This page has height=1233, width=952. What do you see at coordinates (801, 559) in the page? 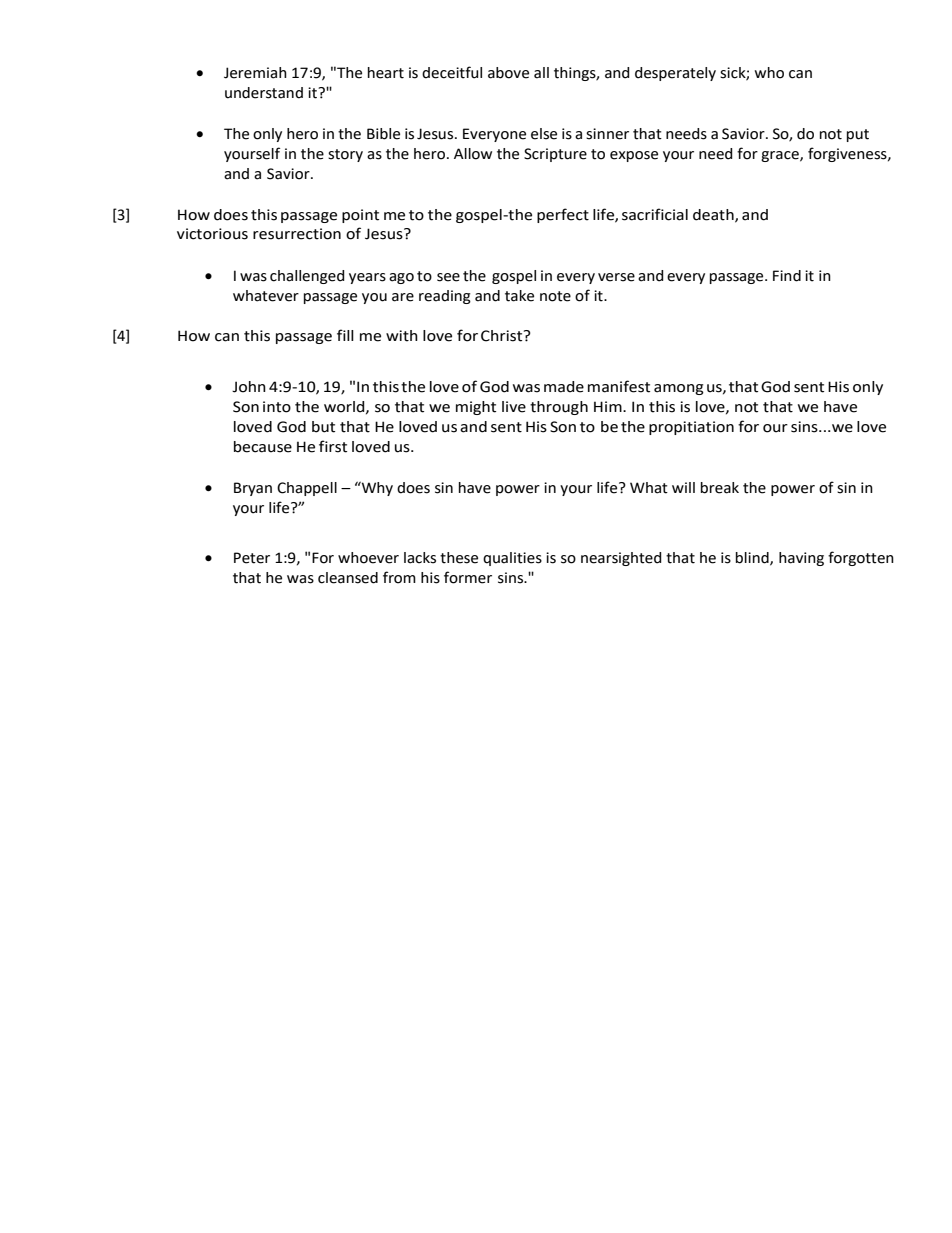
I see `having` at bounding box center [801, 559].
